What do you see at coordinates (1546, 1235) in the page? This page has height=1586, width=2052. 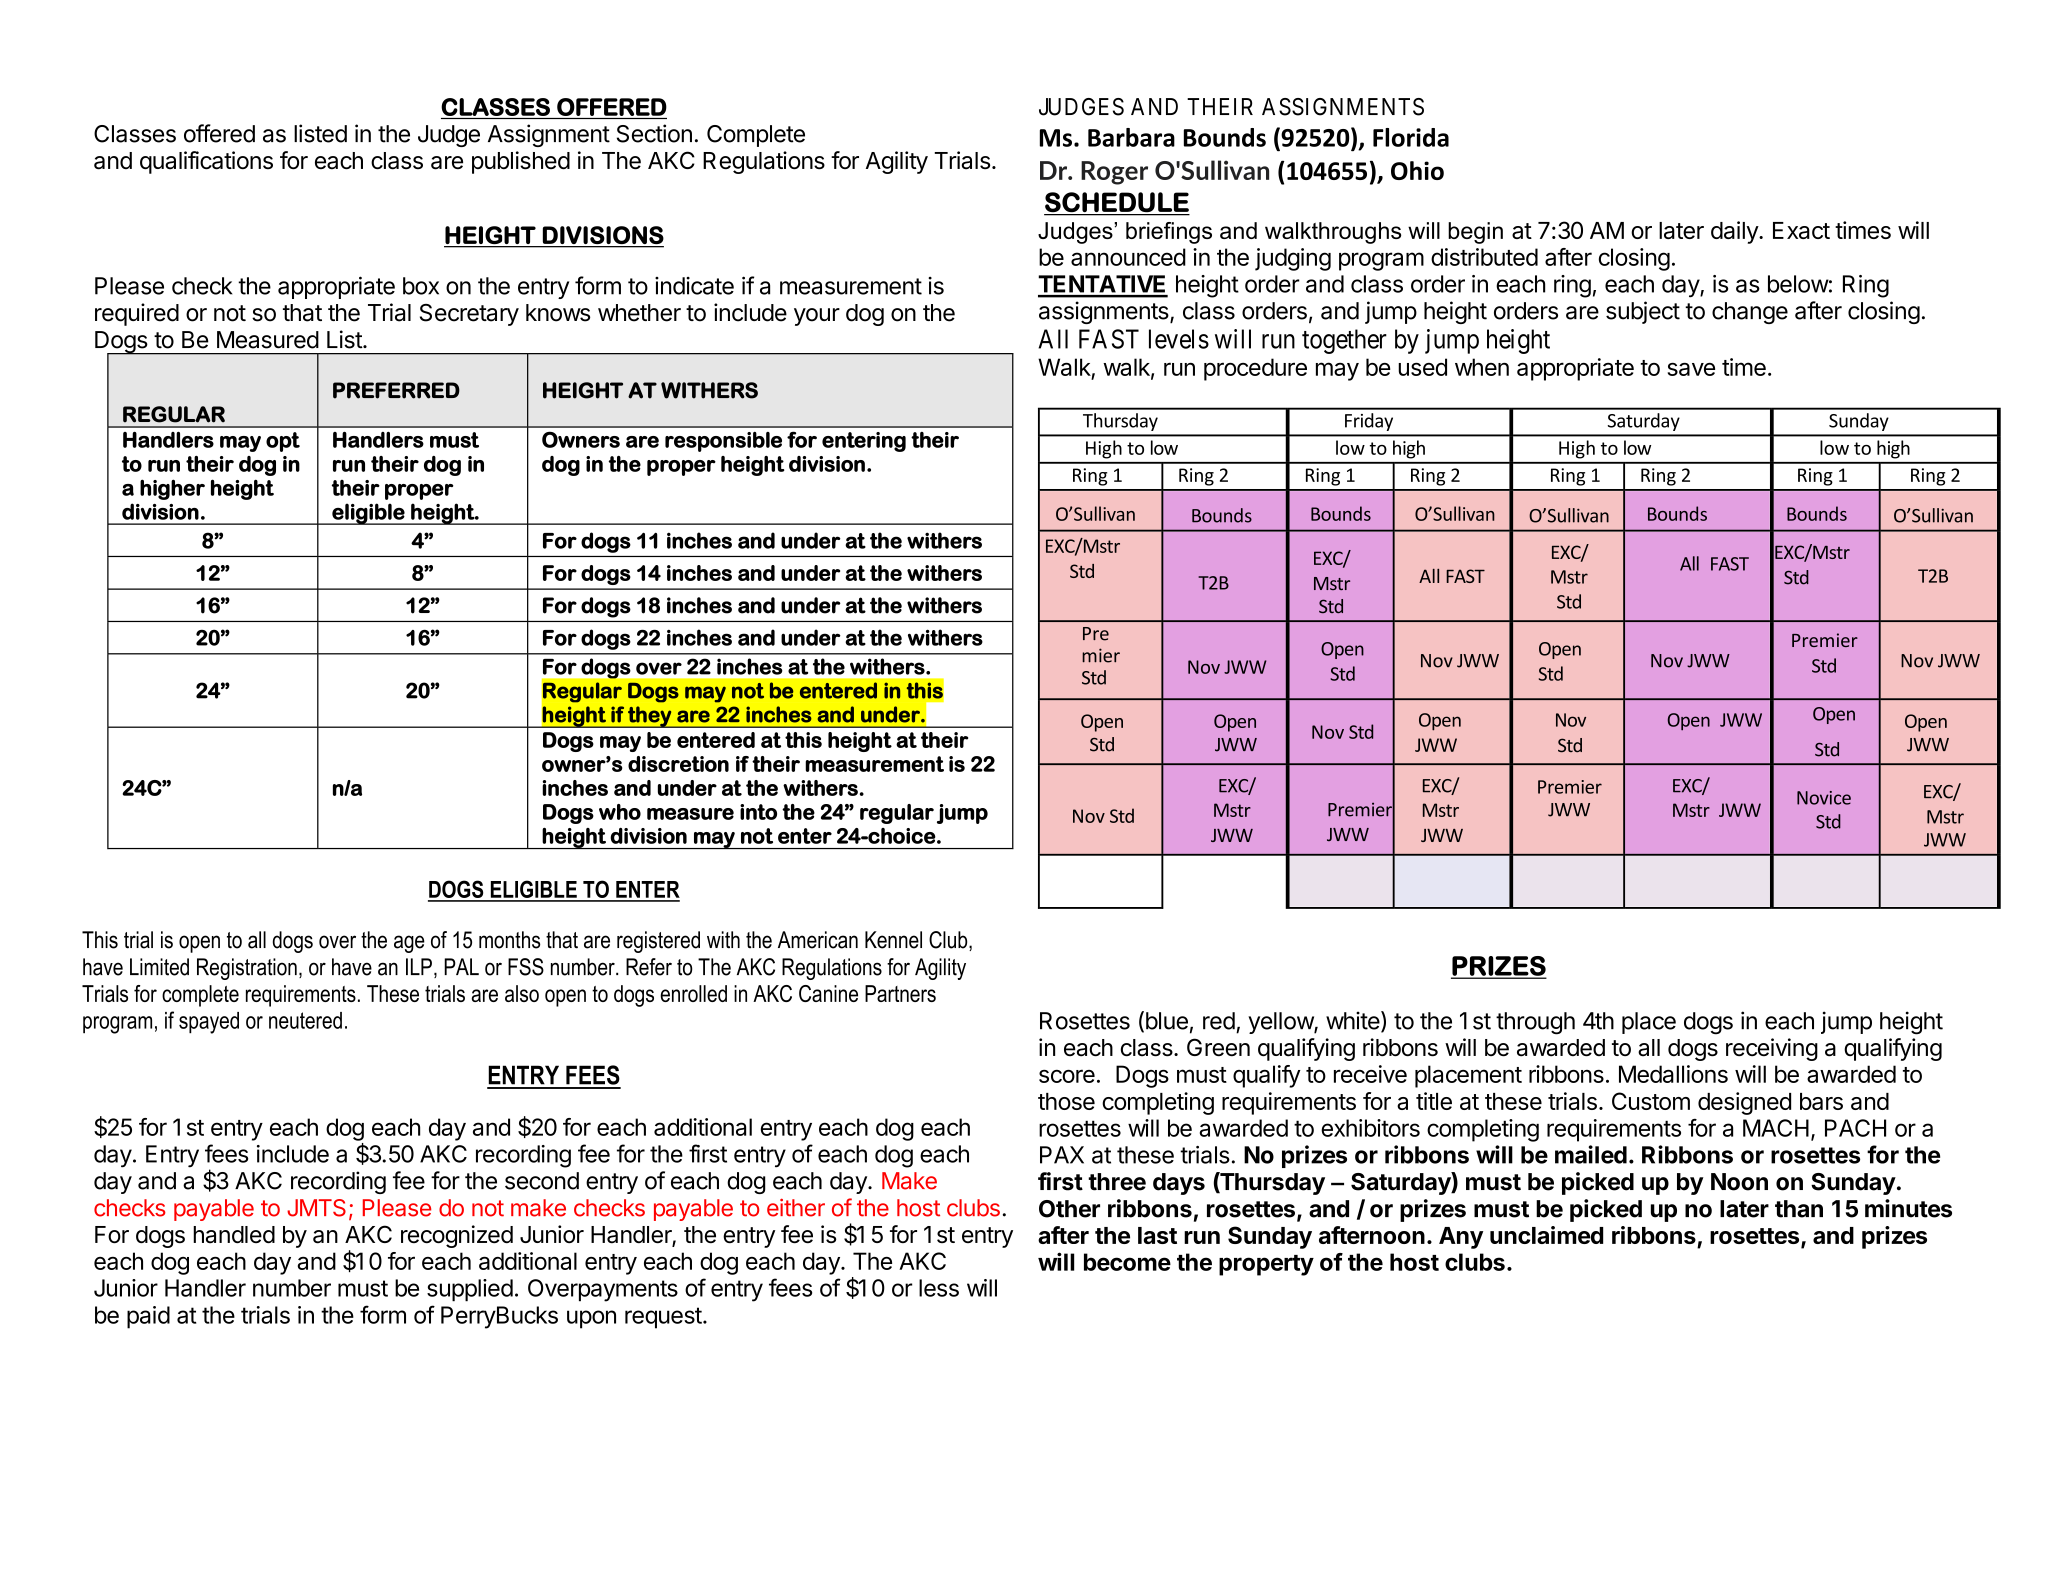 I see `unclaimed` at bounding box center [1546, 1235].
